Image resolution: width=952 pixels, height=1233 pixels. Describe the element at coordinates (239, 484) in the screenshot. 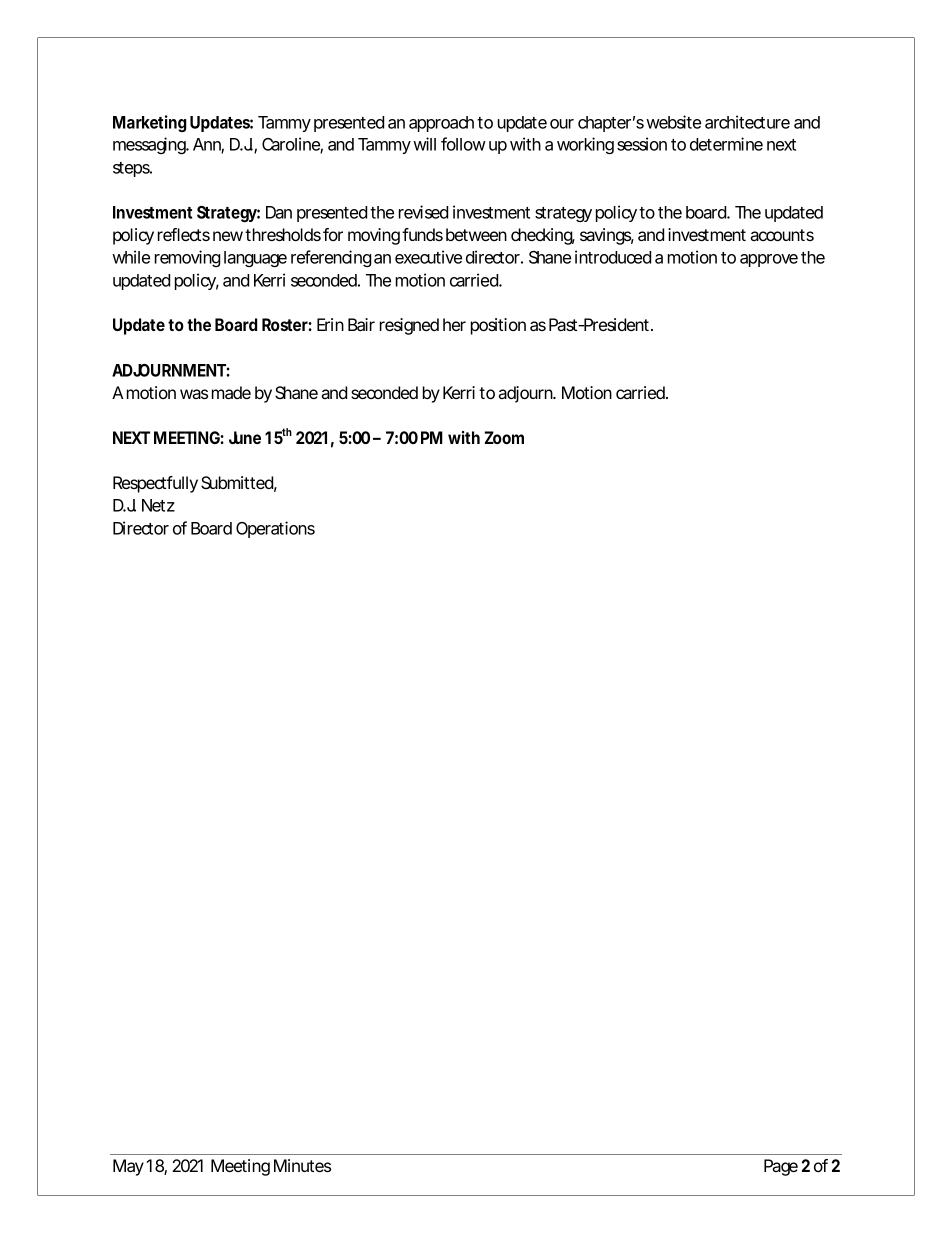

I see `Submitted` at that location.
